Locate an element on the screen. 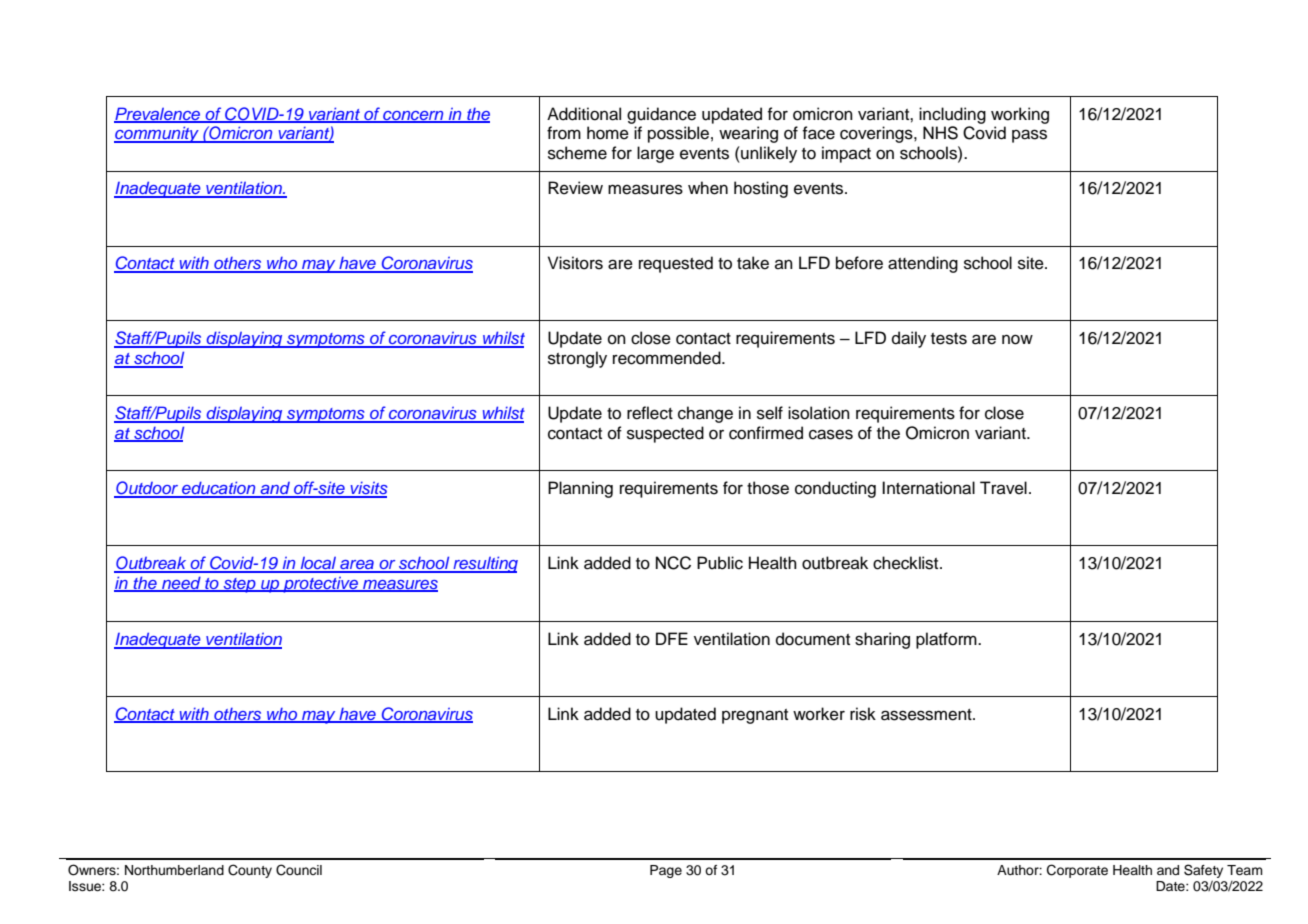 This screenshot has width=1308, height=924. community is located at coordinates (157, 134).
